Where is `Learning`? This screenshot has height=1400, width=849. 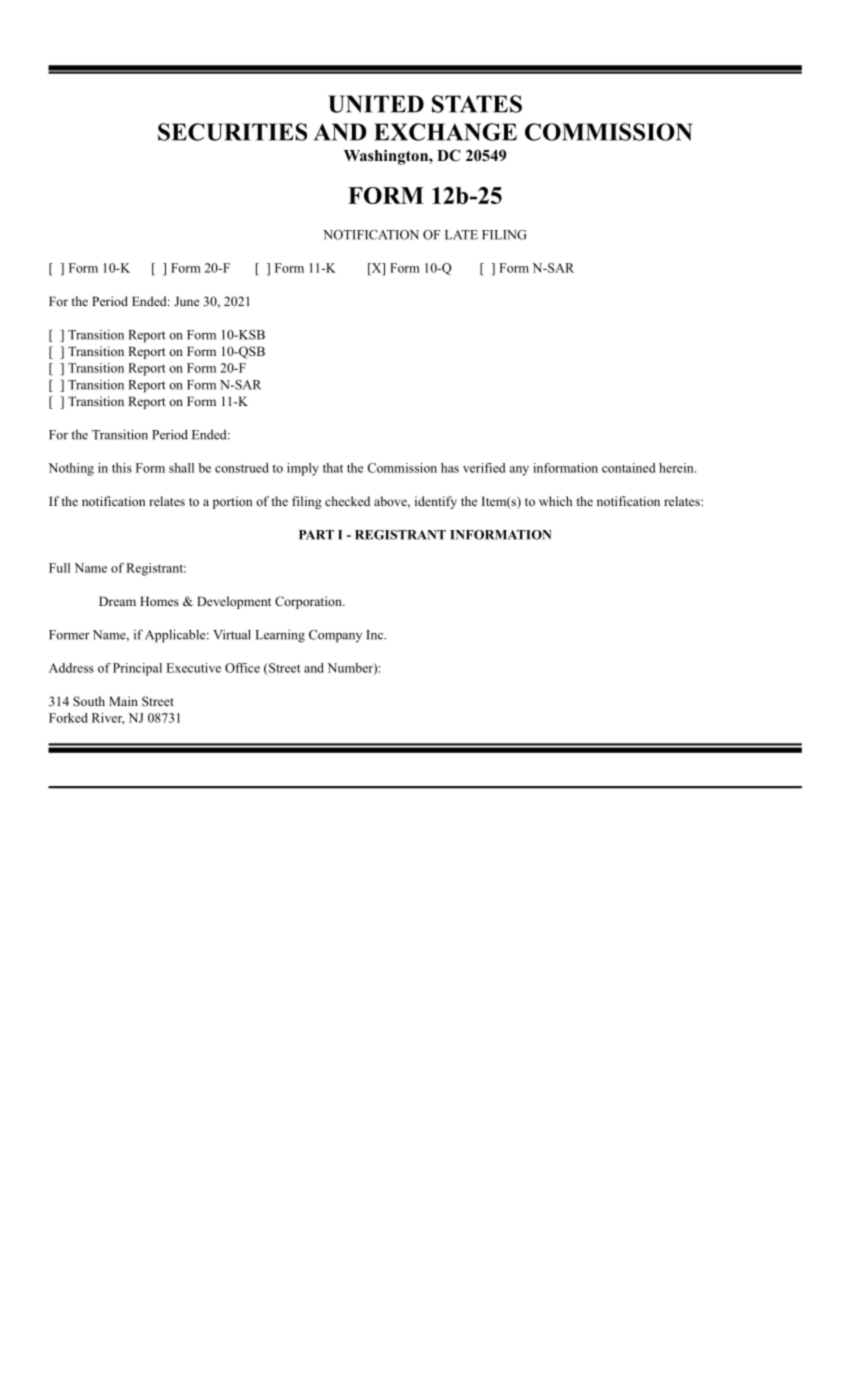
Learning is located at coordinates (280, 635).
